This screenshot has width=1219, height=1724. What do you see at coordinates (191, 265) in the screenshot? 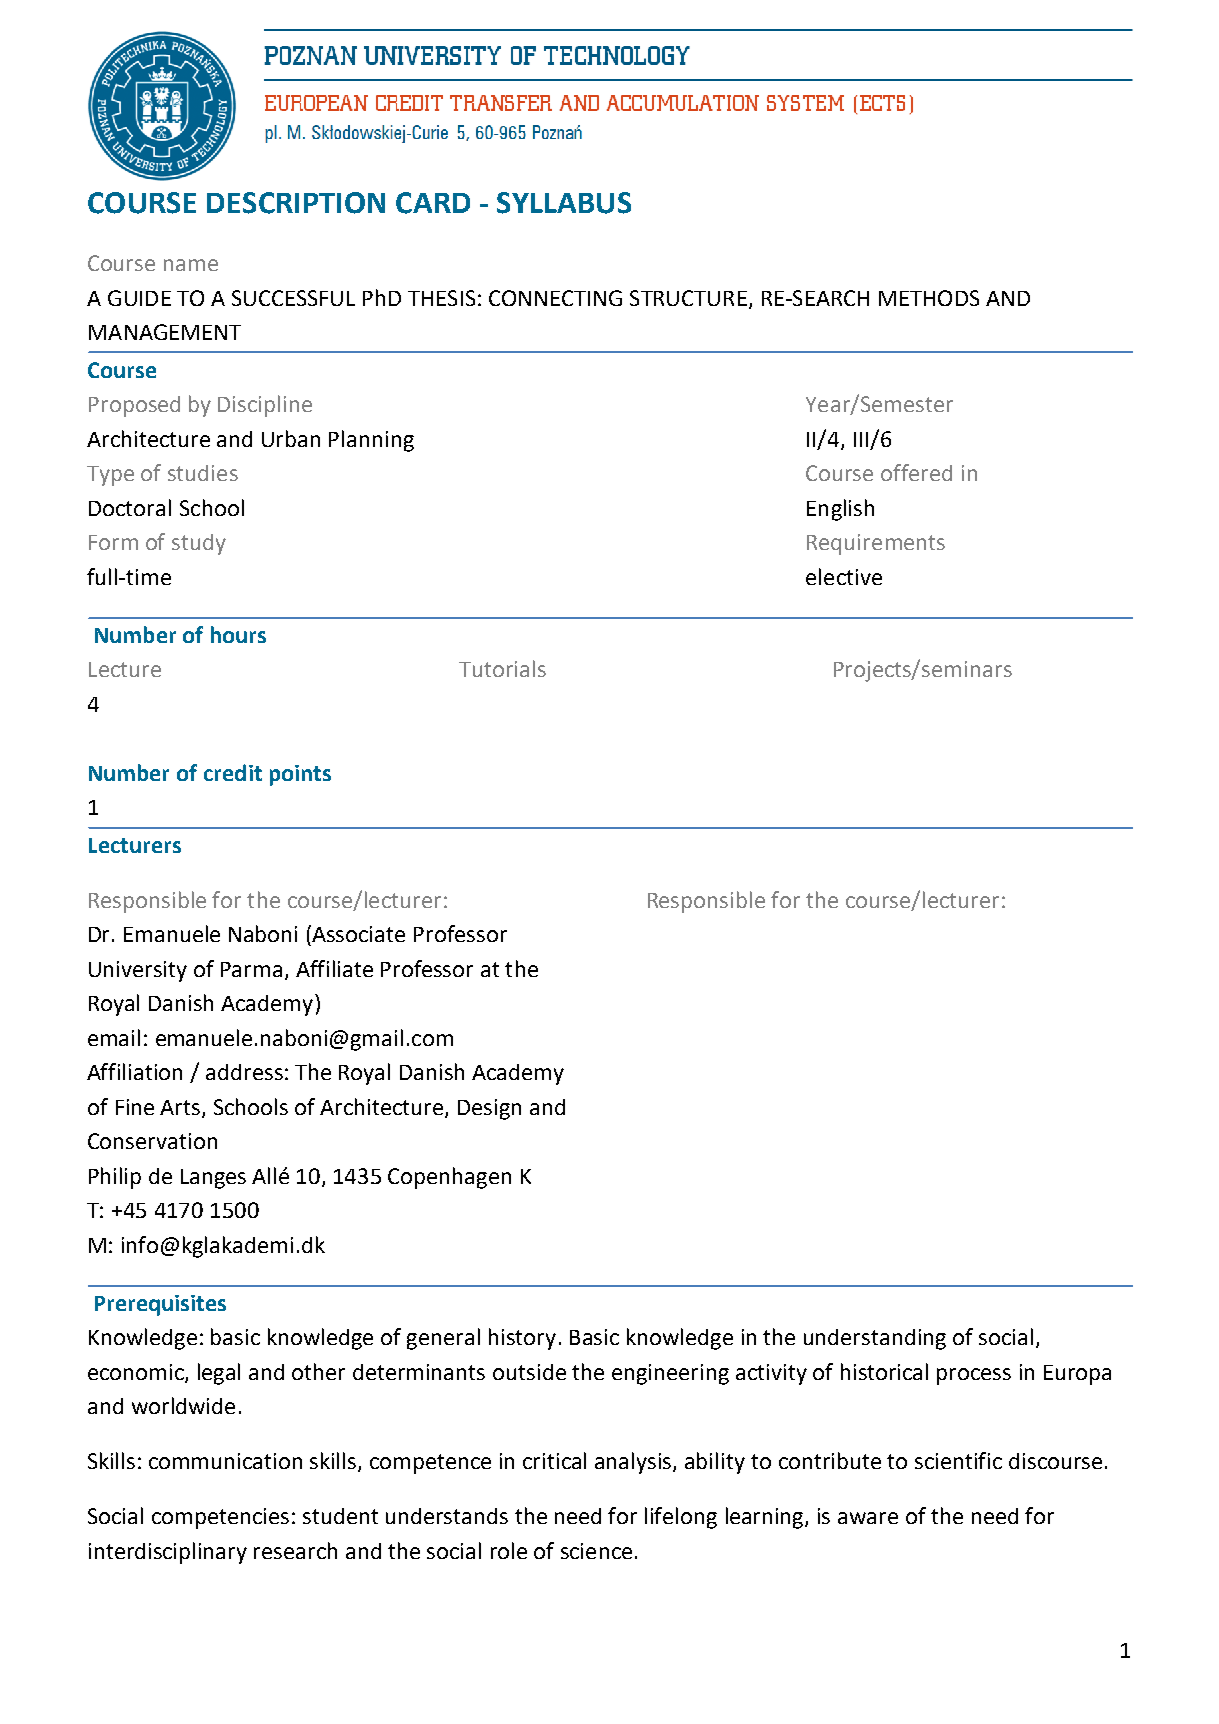
I see `name` at bounding box center [191, 265].
